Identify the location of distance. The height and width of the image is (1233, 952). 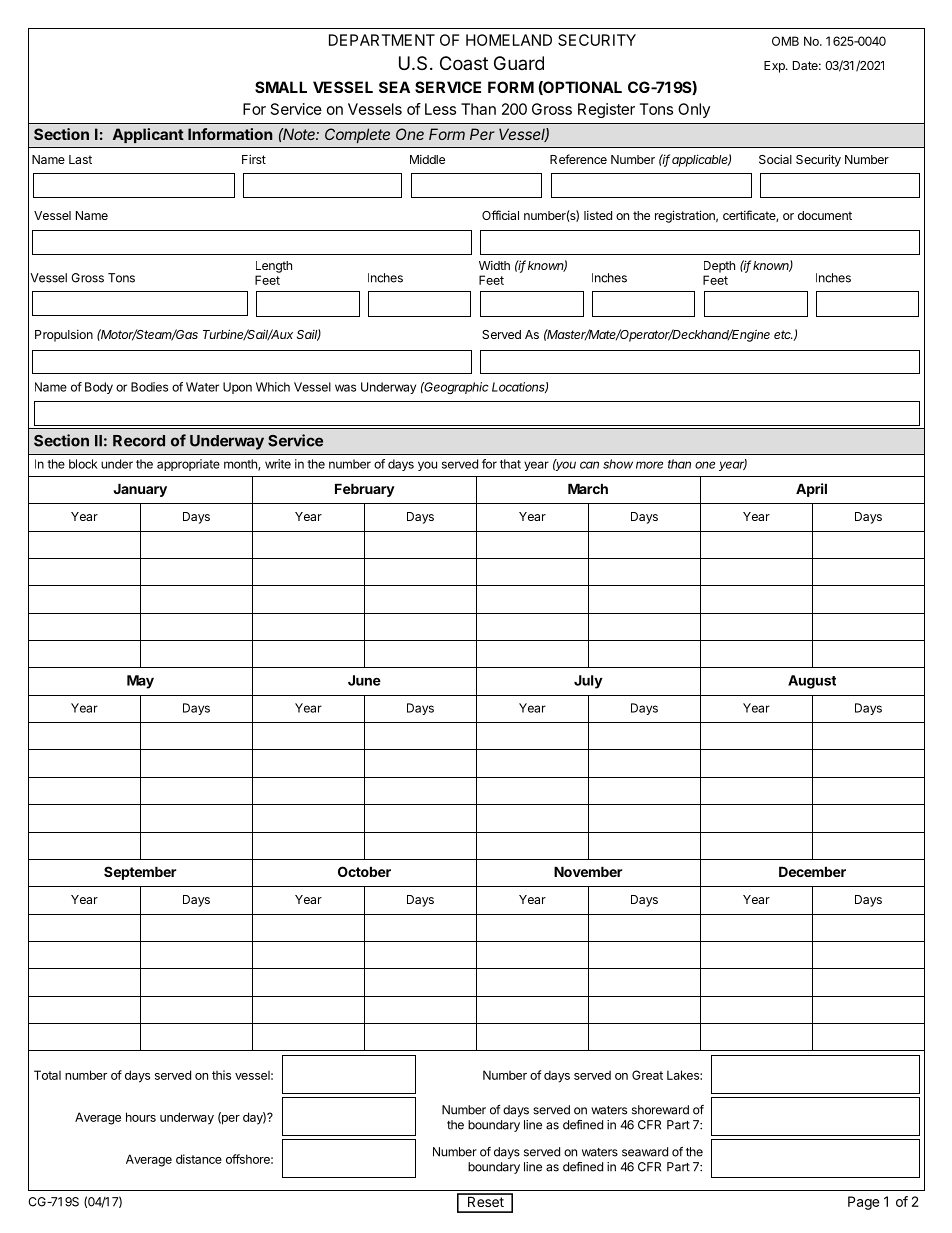
(199, 1159).
